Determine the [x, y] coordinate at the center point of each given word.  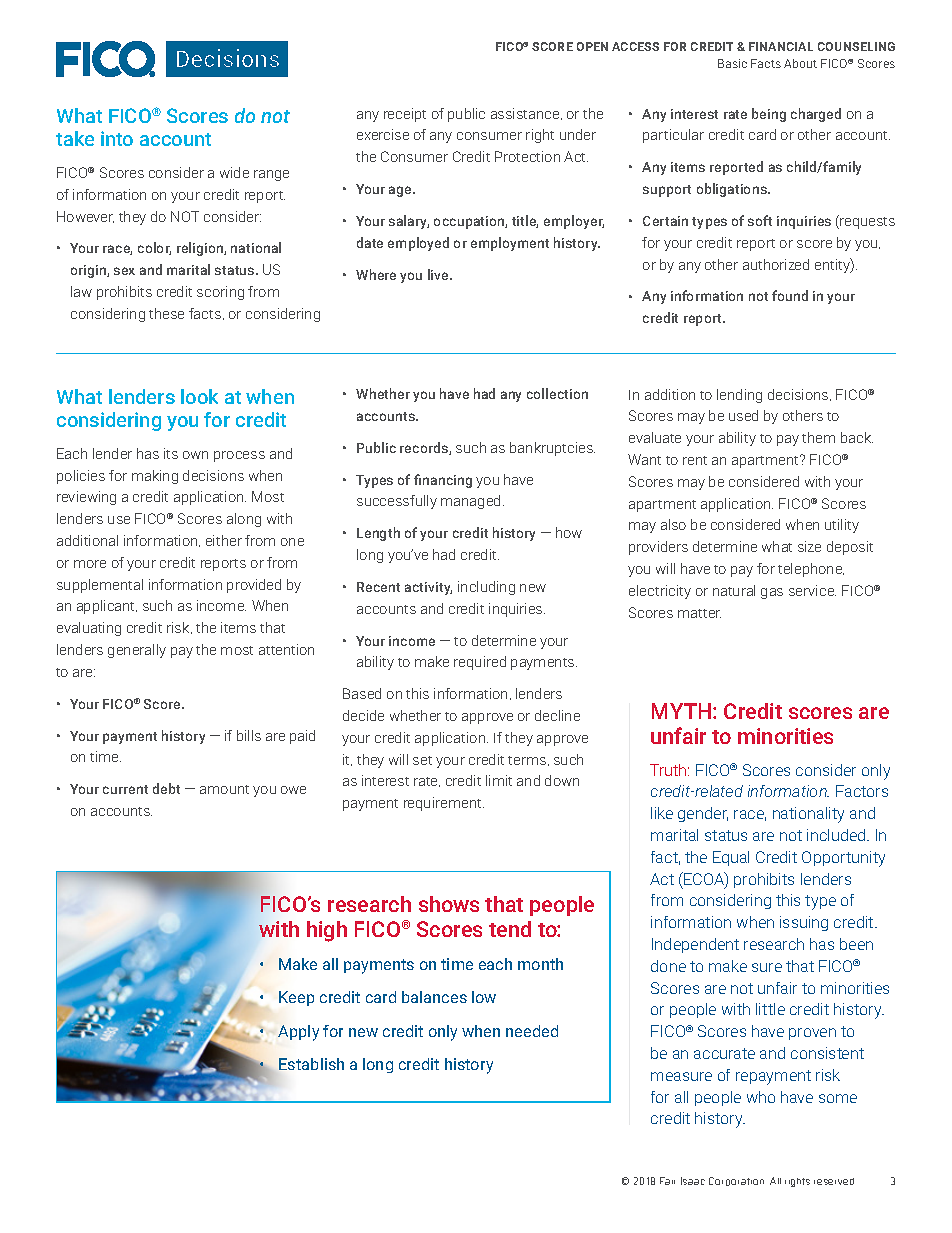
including [486, 588]
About [800, 63]
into [117, 138]
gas [772, 593]
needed [532, 1031]
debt [166, 788]
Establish [311, 1064]
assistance [526, 114]
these [166, 313]
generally [137, 651]
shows [449, 904]
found [790, 295]
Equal [731, 858]
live [439, 274]
